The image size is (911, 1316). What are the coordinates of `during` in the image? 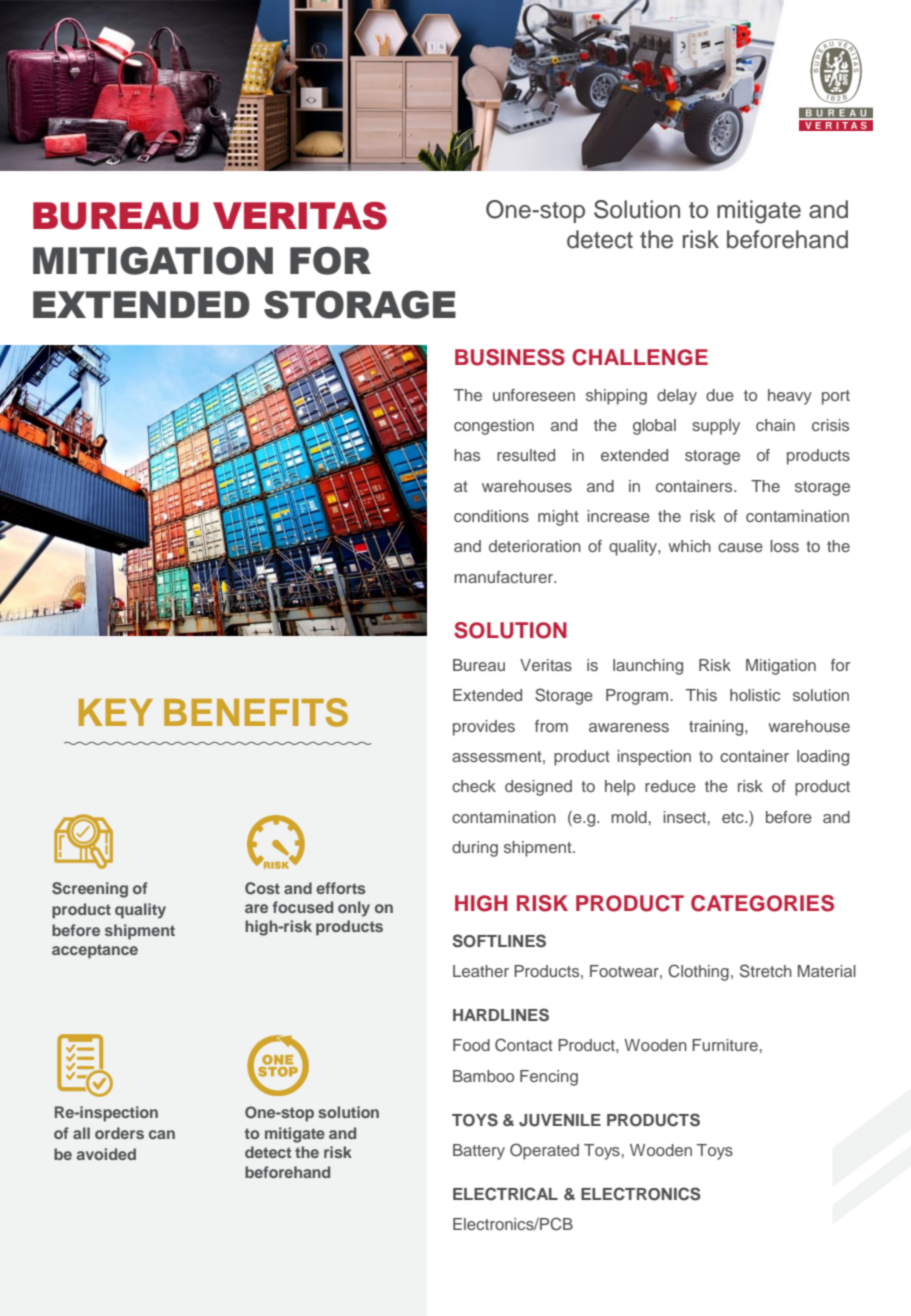 It's located at (475, 849).
